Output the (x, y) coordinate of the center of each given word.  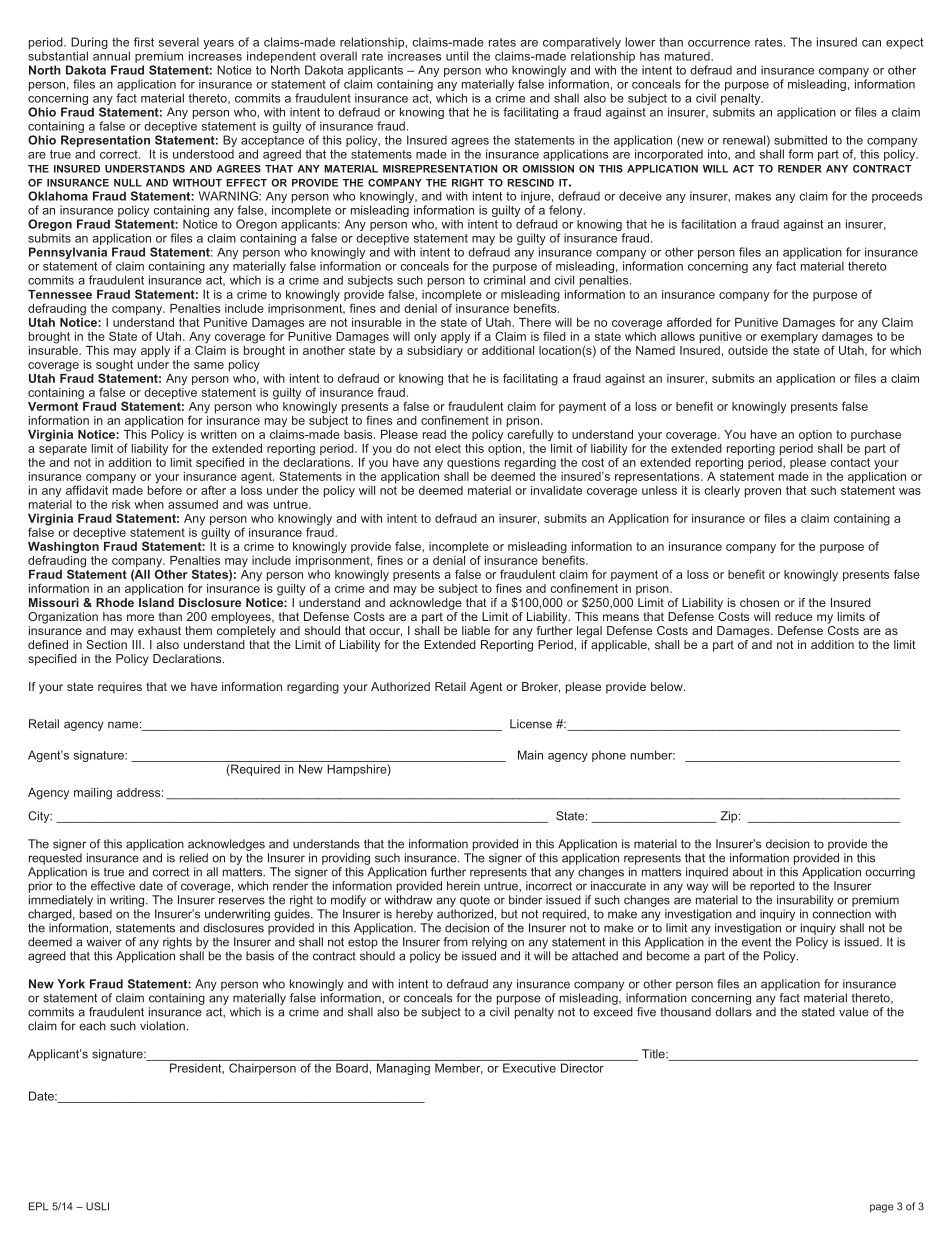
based (96, 914)
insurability (805, 901)
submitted (800, 140)
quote (475, 901)
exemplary (790, 336)
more (140, 617)
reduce (793, 616)
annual (111, 56)
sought (114, 365)
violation (162, 1026)
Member (459, 1068)
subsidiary (435, 350)
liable (476, 630)
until (457, 56)
